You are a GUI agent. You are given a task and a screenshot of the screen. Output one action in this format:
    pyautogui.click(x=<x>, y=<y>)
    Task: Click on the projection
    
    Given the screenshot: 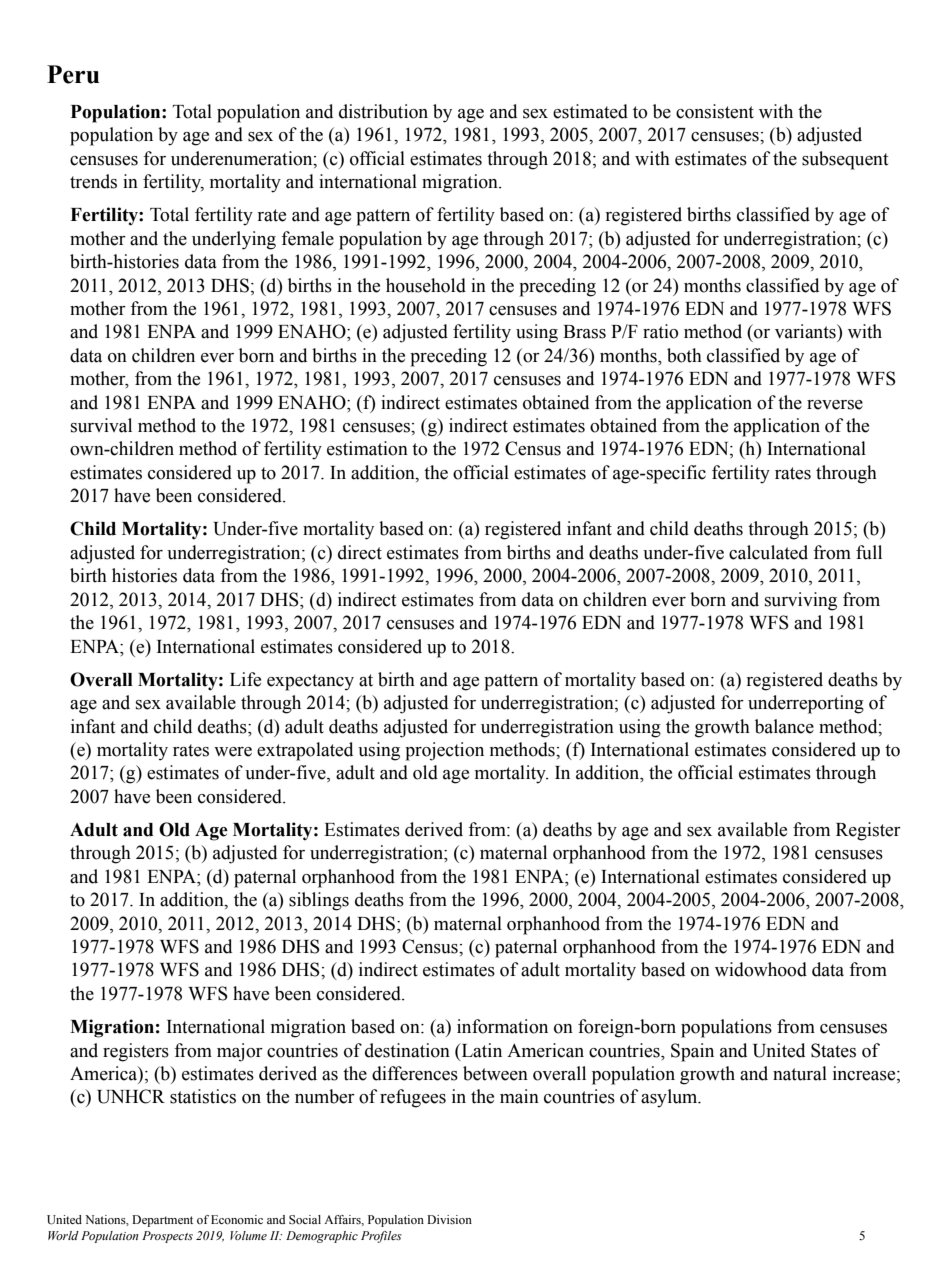 What is the action you would take?
    pyautogui.click(x=444, y=751)
